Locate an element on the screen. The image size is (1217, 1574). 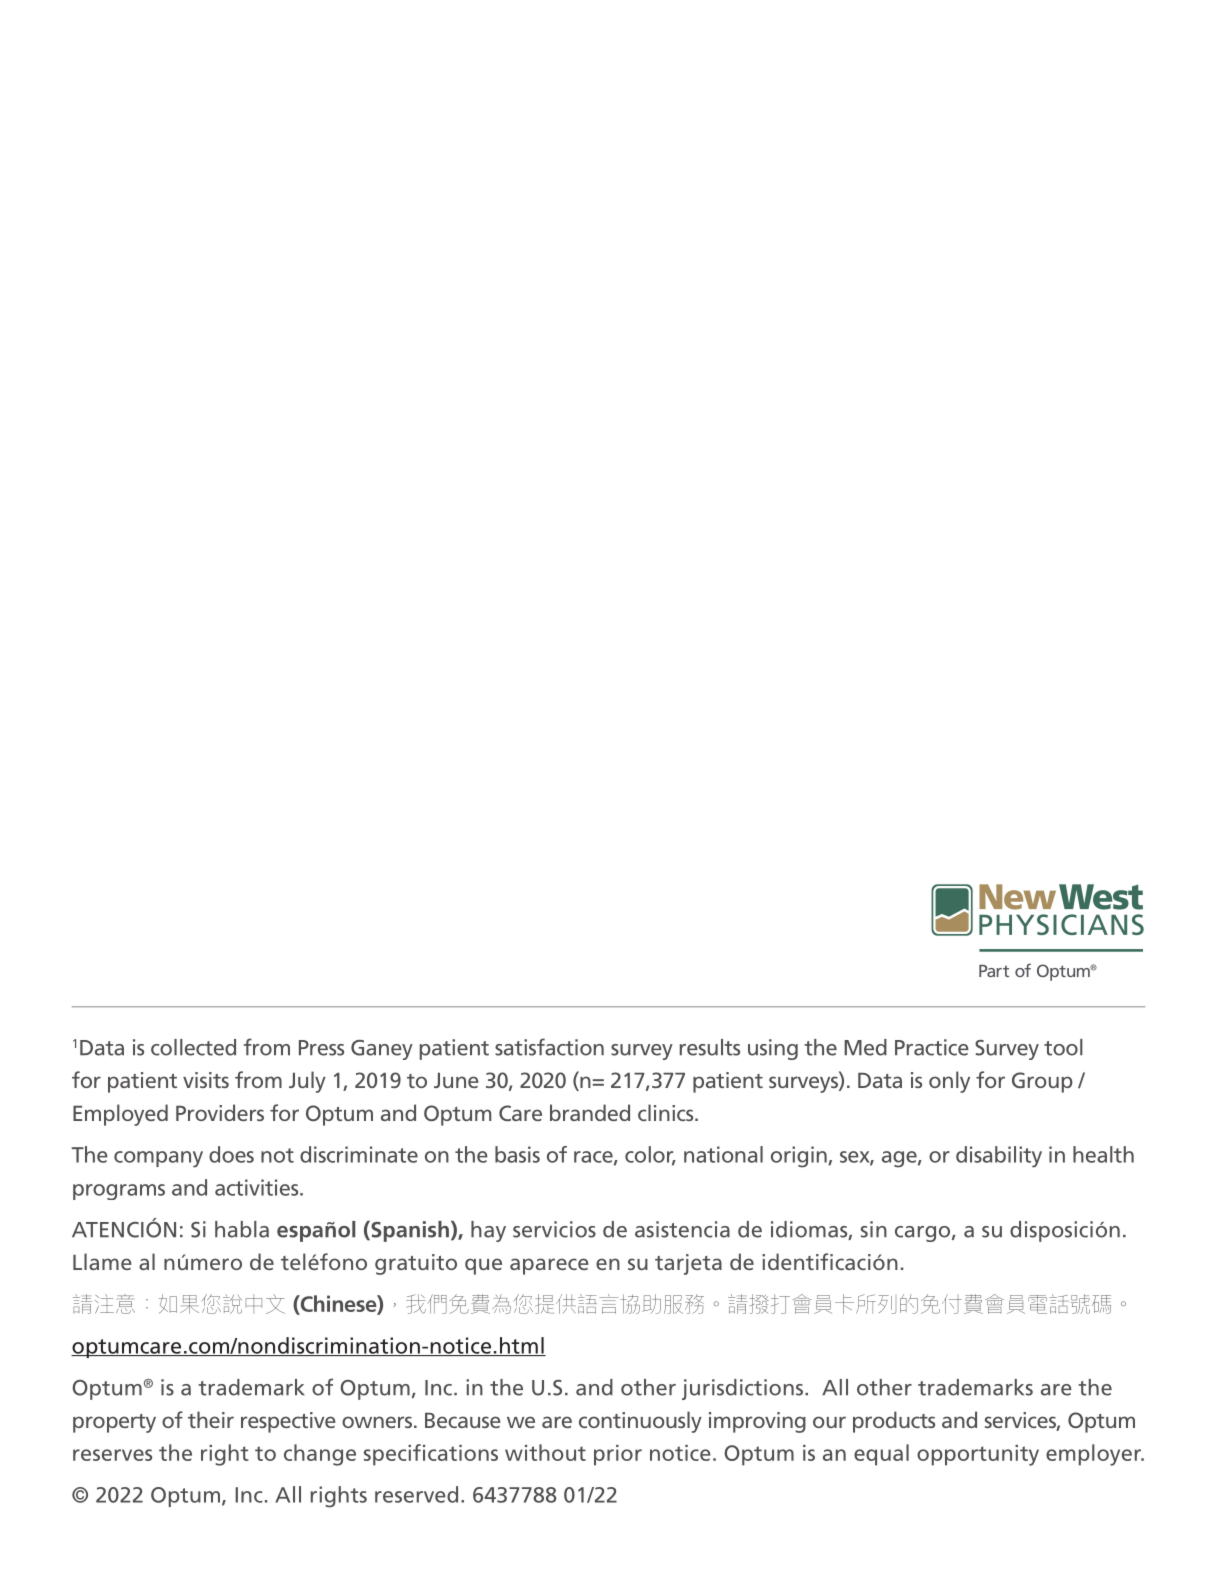
change is located at coordinates (320, 1455).
